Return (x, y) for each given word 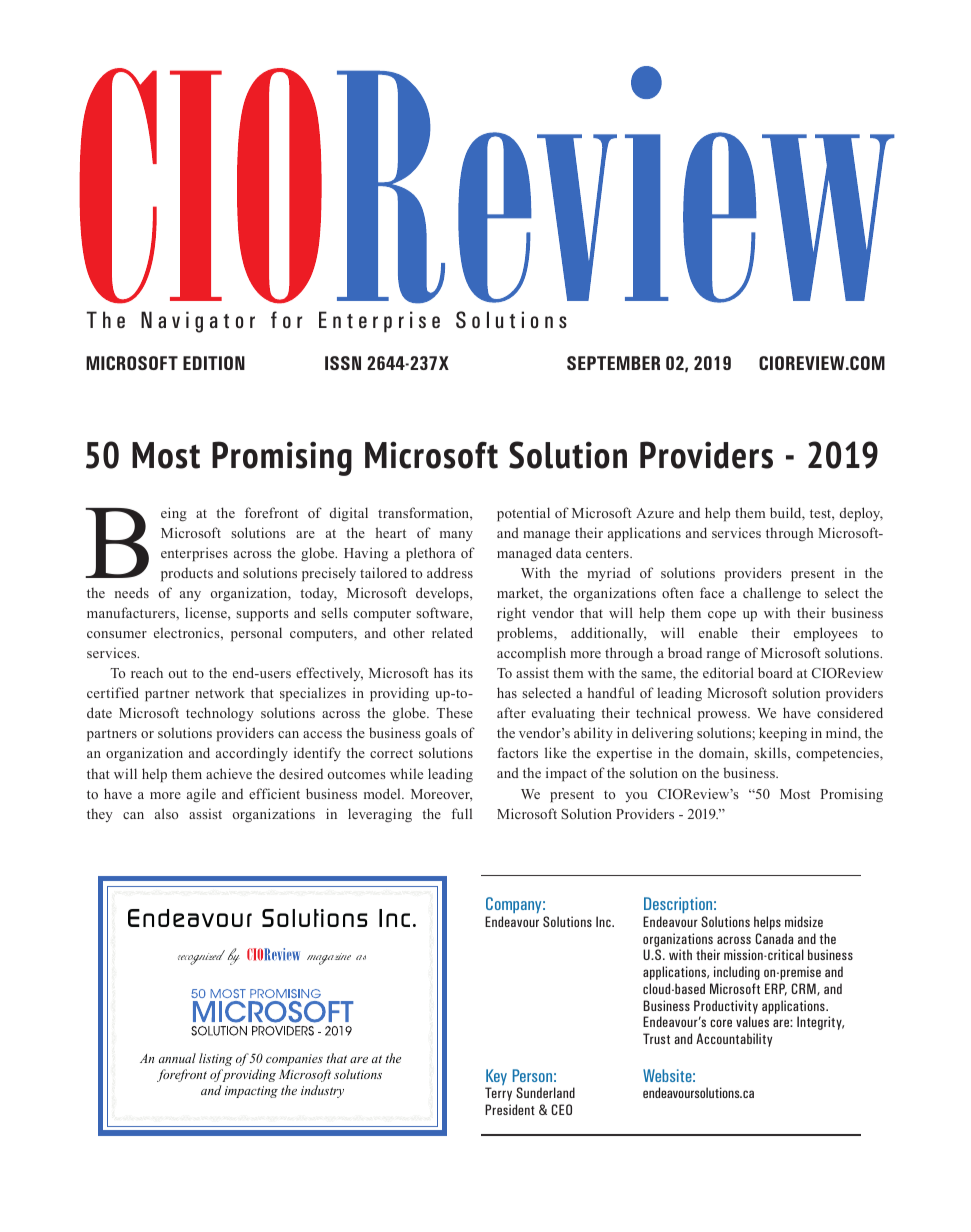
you (636, 797)
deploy (861, 514)
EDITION (214, 363)
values (752, 1021)
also (166, 813)
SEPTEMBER (613, 363)
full (462, 813)
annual (177, 1058)
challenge (772, 594)
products (187, 575)
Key (496, 1078)
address (450, 572)
